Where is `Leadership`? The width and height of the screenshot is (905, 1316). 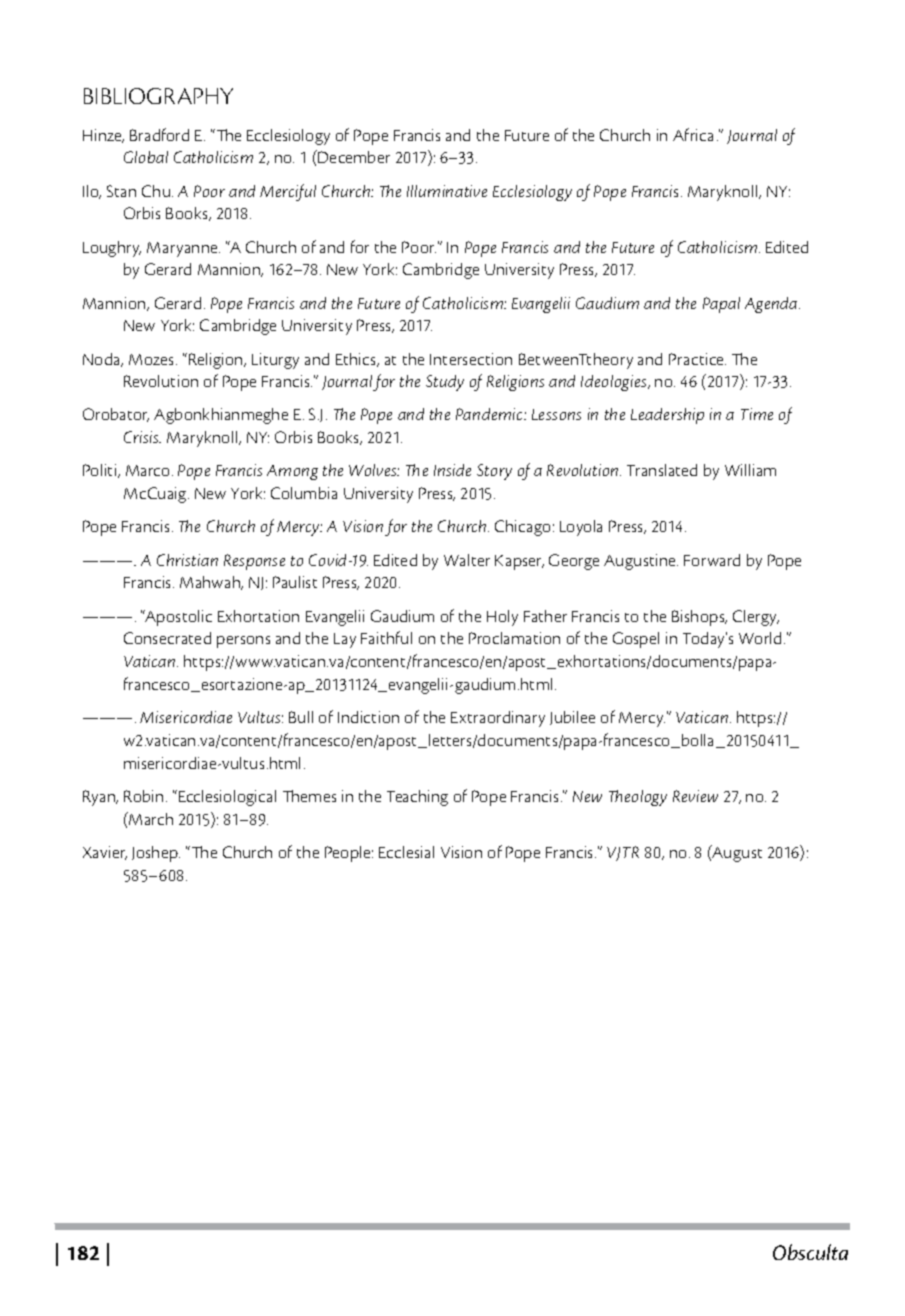
Leadership is located at coordinates (667, 416).
